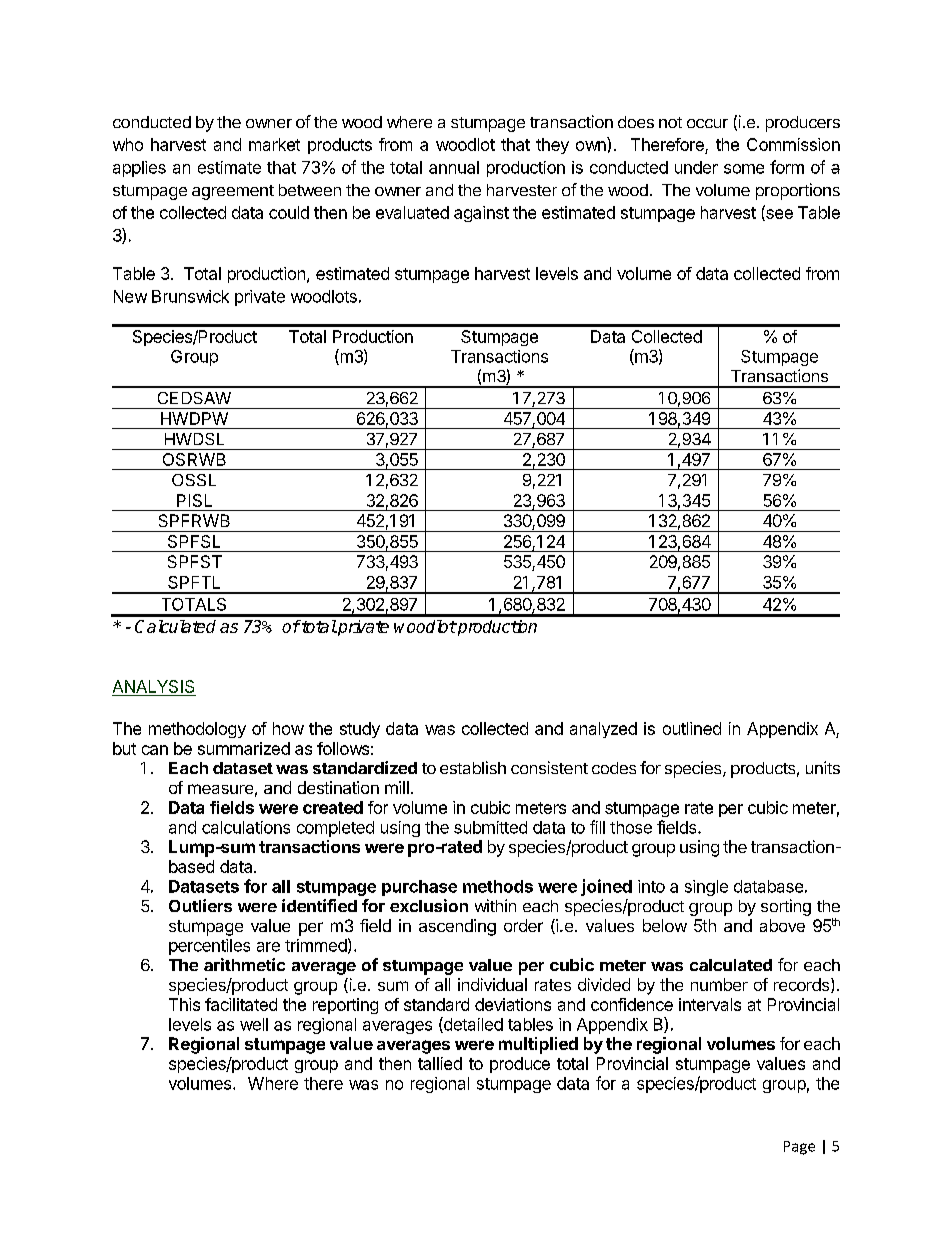 This page has width=952, height=1233. Describe the element at coordinates (710, 1004) in the page. I see `intervals` at that location.
